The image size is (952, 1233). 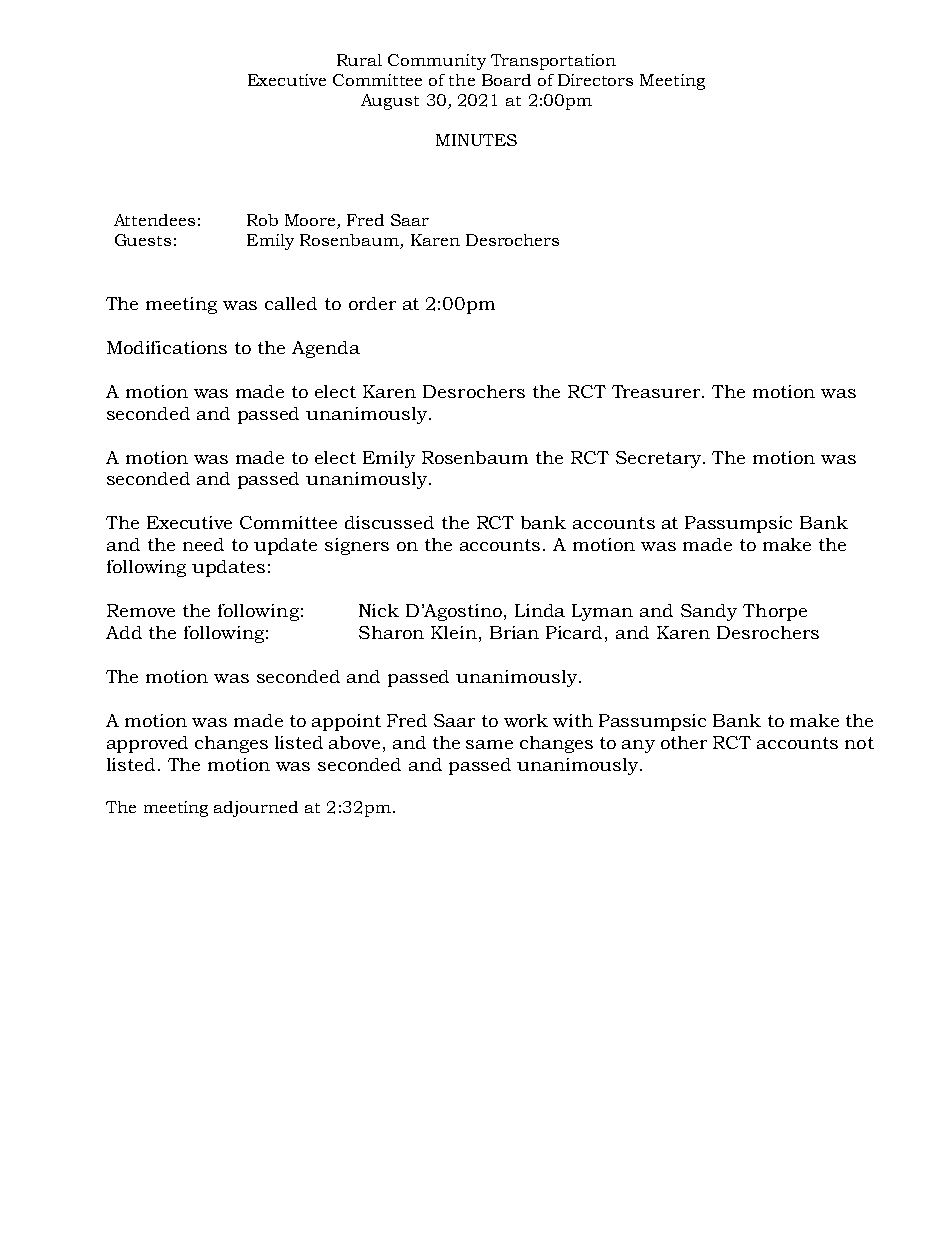 What do you see at coordinates (389, 522) in the screenshot?
I see `discussed` at bounding box center [389, 522].
